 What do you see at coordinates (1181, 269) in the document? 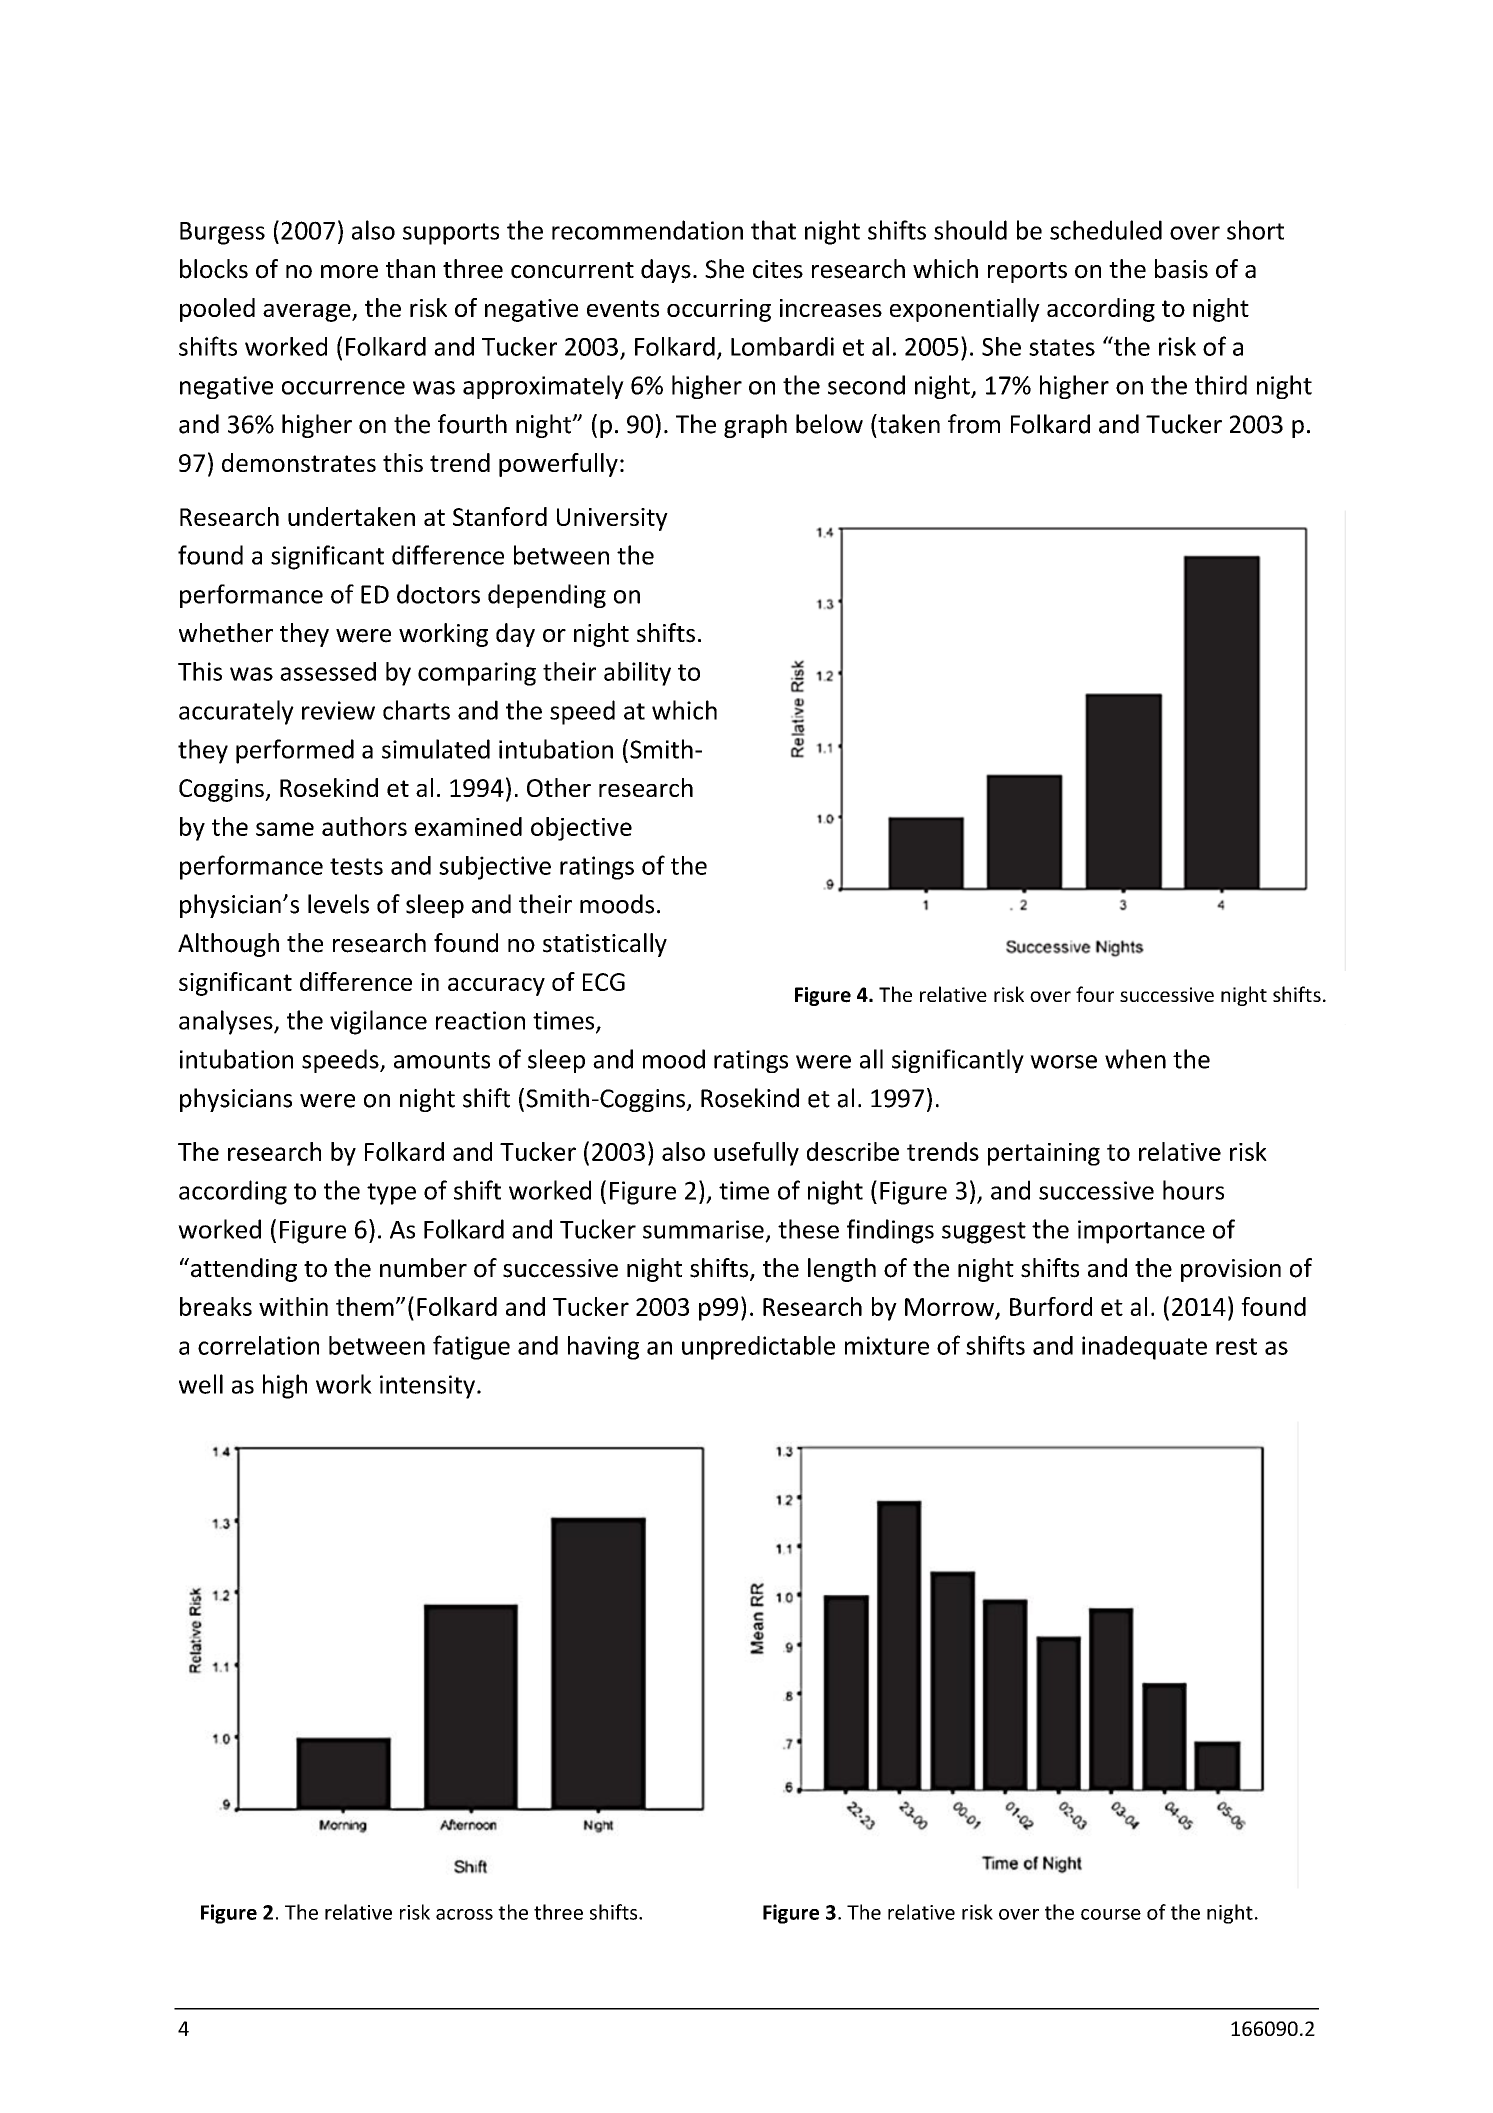
I see `basis` at bounding box center [1181, 269].
